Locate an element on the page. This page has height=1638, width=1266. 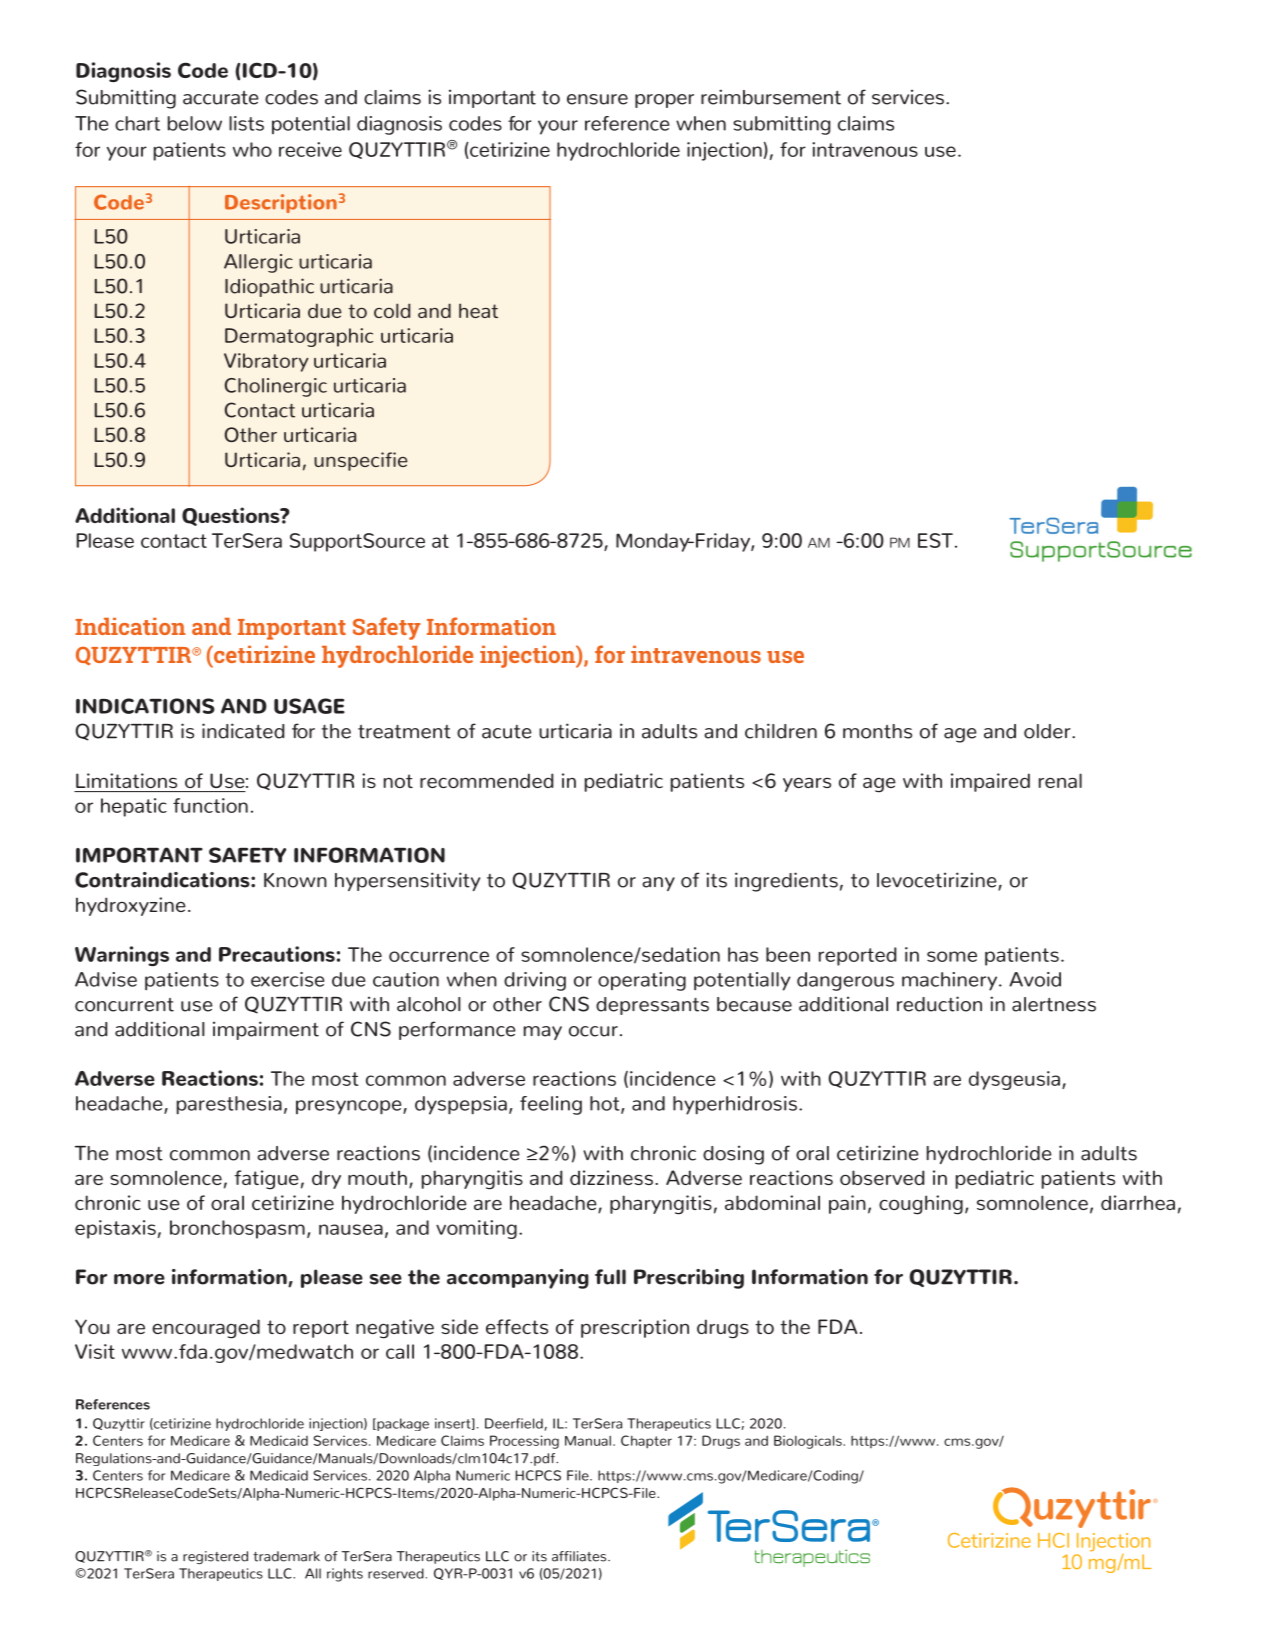
who is located at coordinates (252, 149).
